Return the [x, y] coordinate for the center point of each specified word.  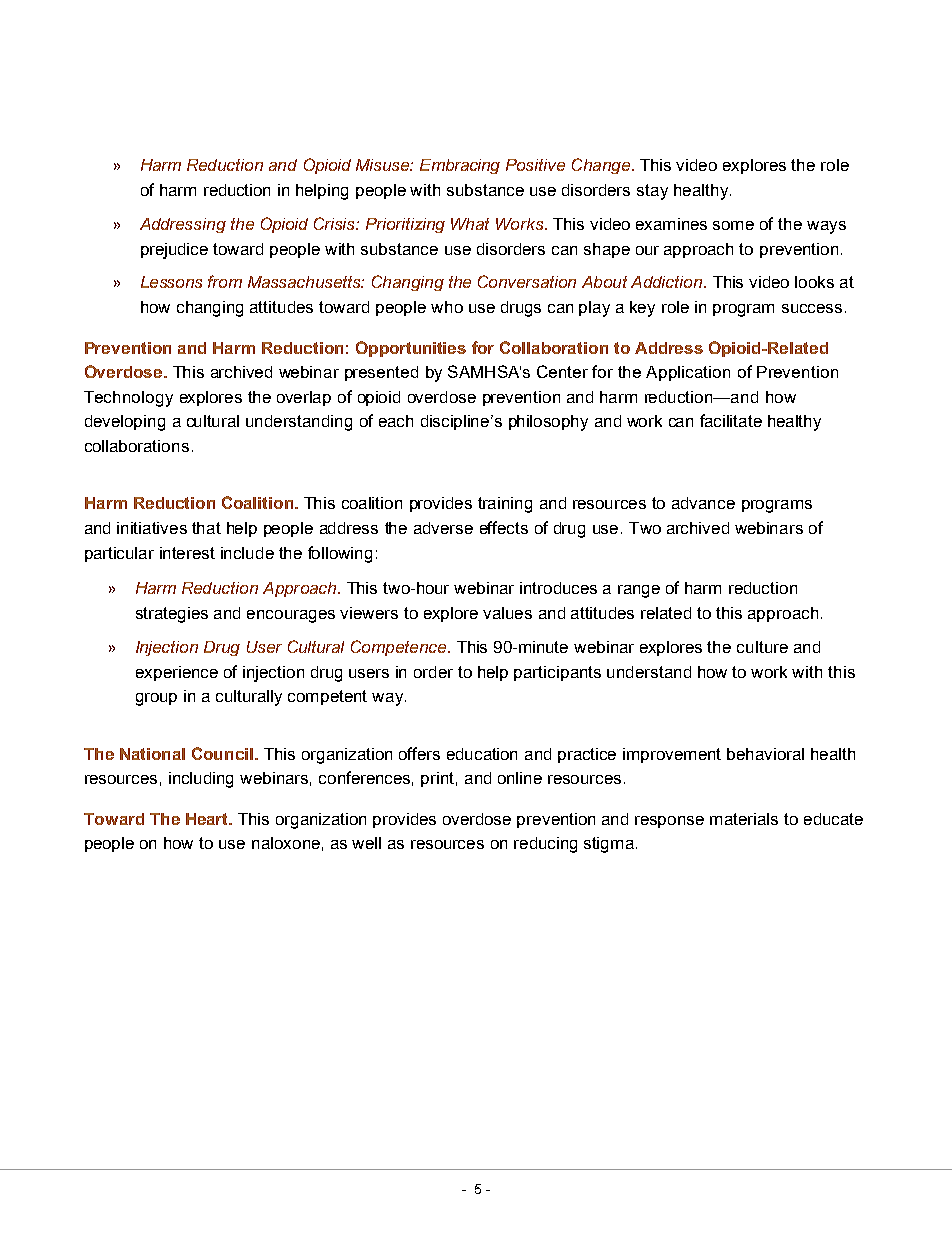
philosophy [548, 423]
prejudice [174, 251]
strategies [172, 615]
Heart [208, 819]
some [733, 225]
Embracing [460, 166]
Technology [128, 399]
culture [762, 647]
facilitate [731, 420]
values [507, 613]
